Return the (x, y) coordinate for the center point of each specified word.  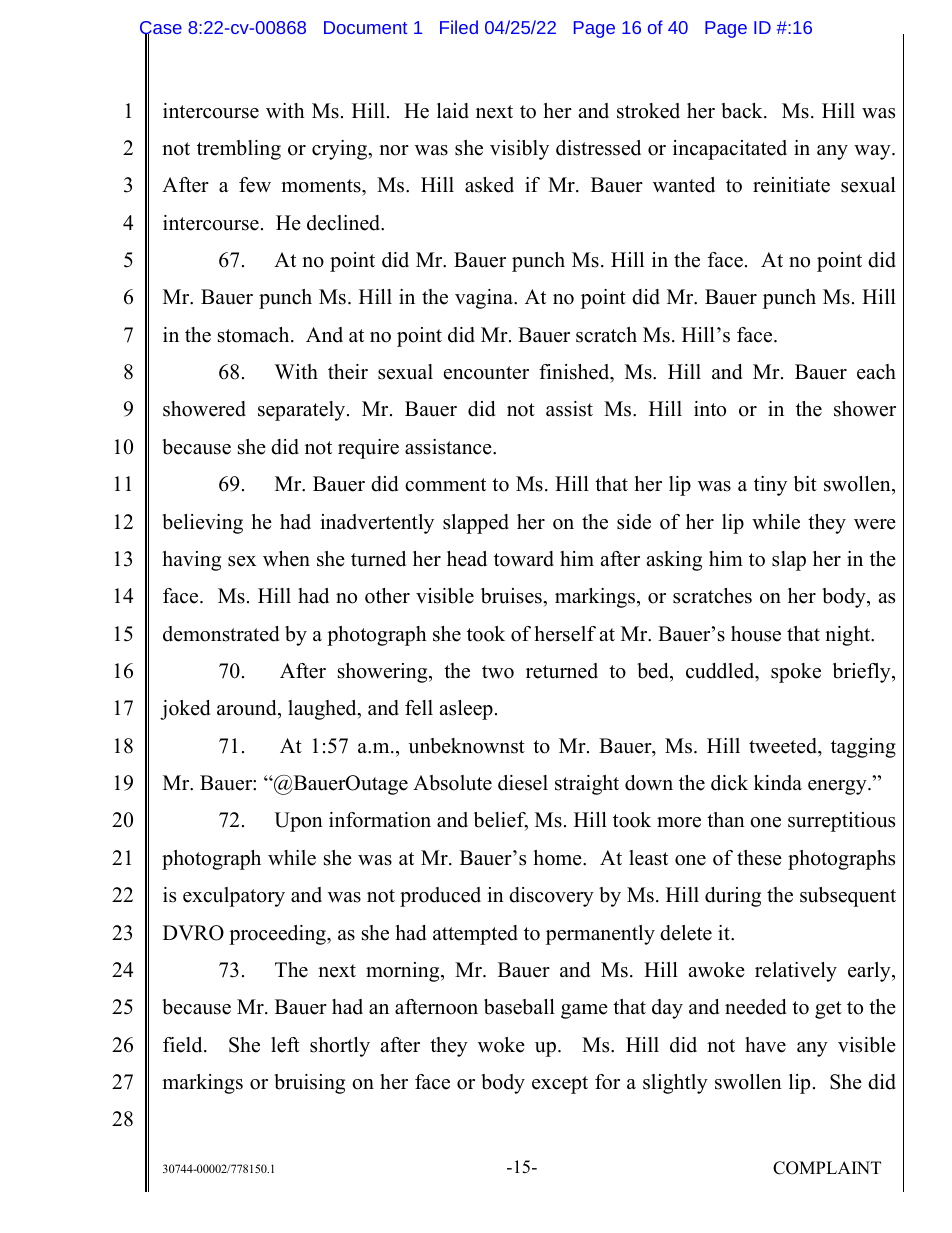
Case (161, 29)
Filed (459, 27)
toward (524, 559)
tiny (770, 486)
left (285, 1045)
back (743, 111)
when (286, 559)
